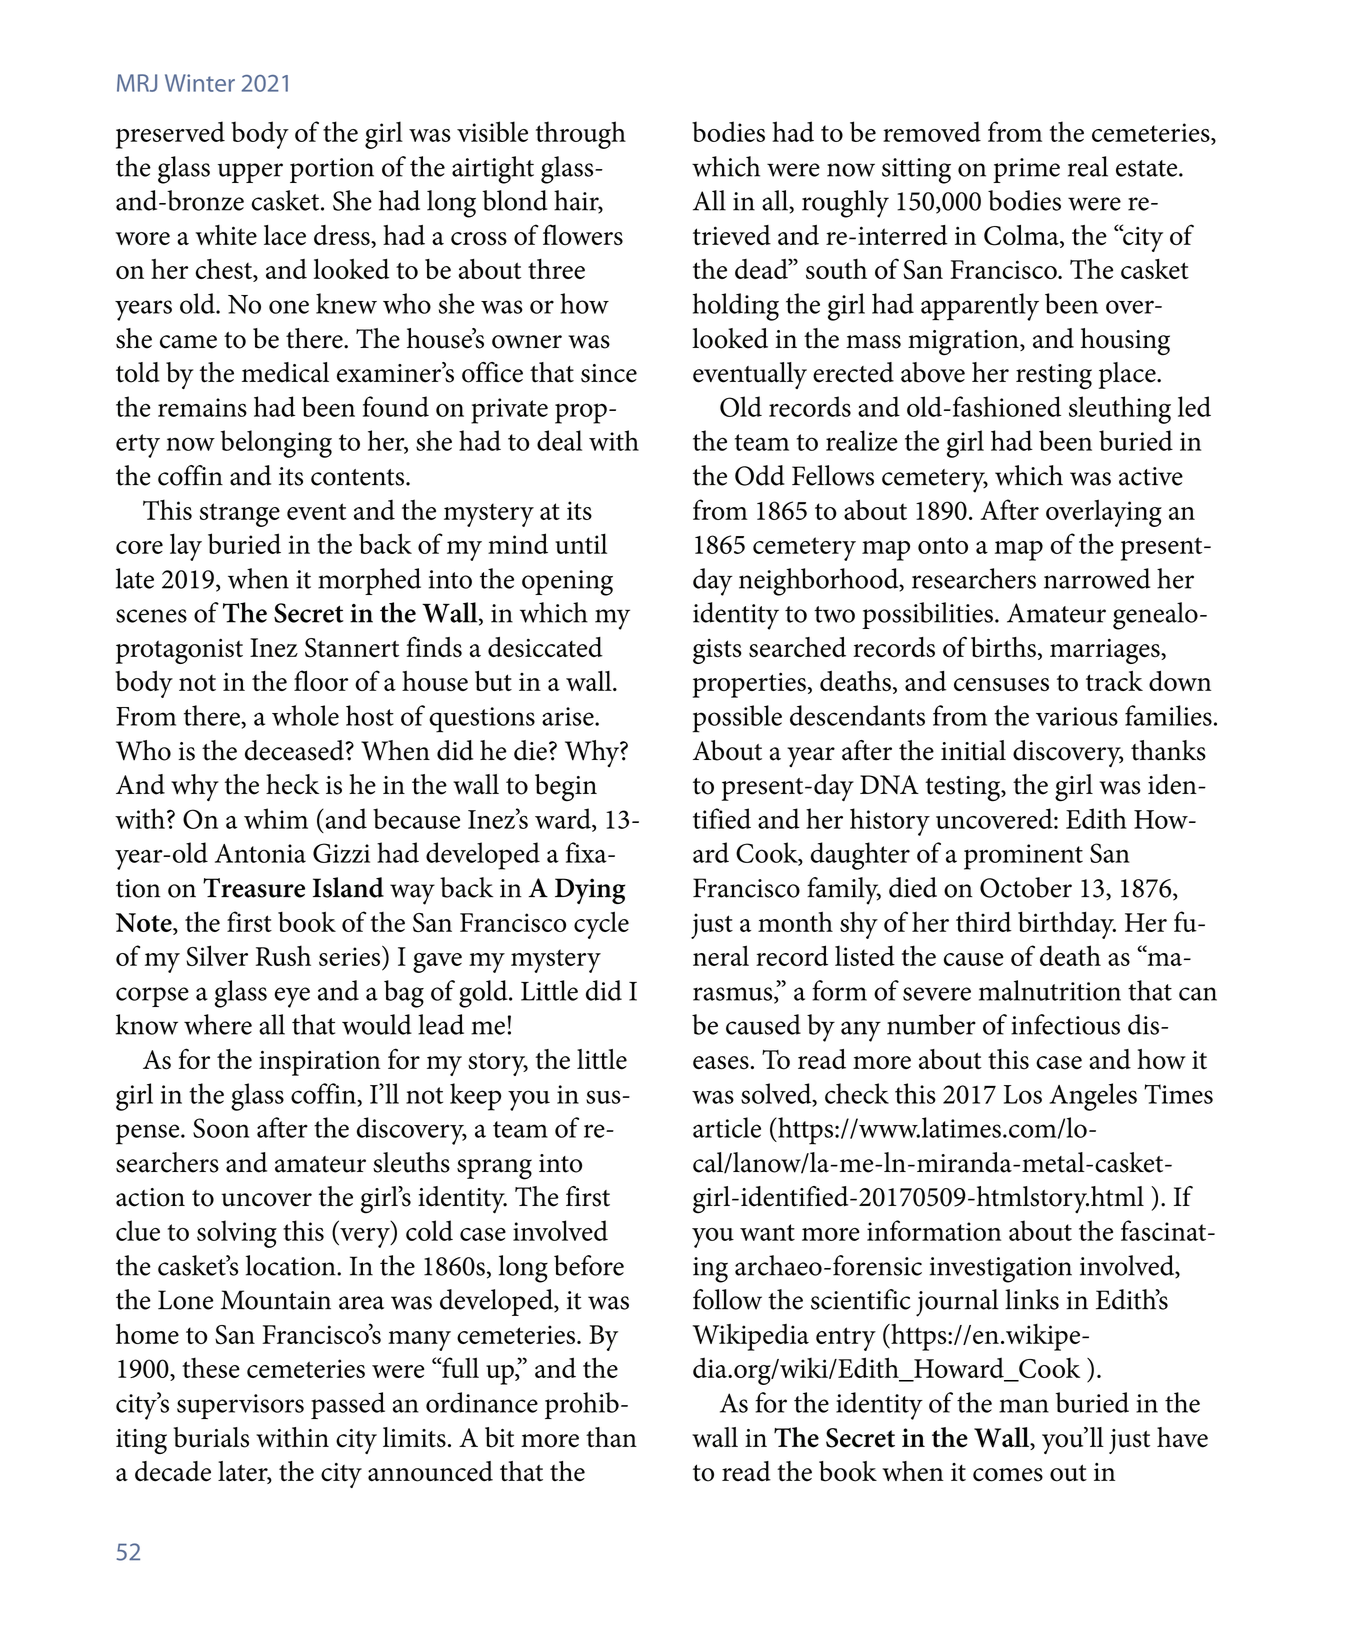 The width and height of the screenshot is (1346, 1634). What do you see at coordinates (240, 1406) in the screenshot?
I see `supervisors` at bounding box center [240, 1406].
